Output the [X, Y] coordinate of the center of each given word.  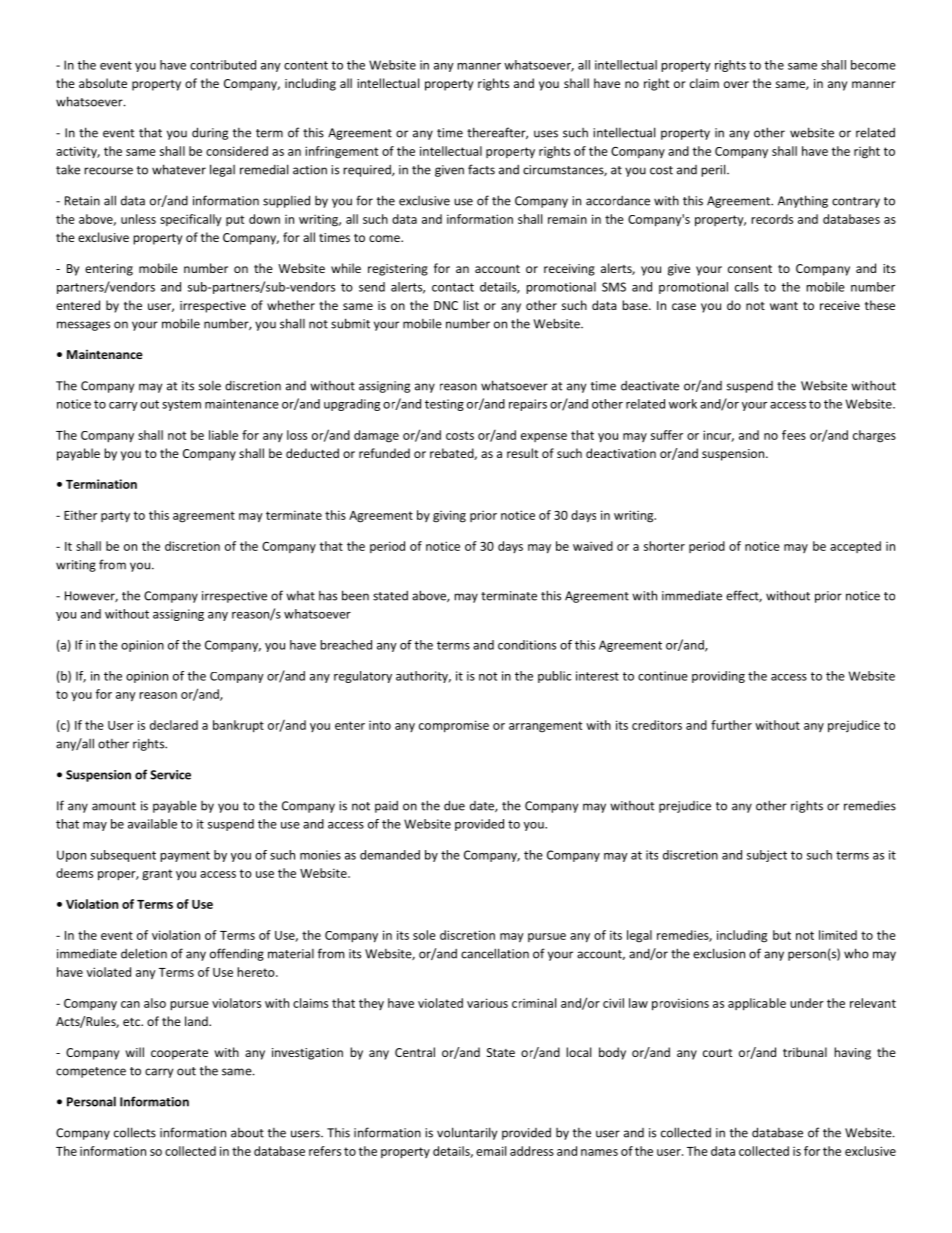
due [454, 805]
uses [546, 134]
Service [170, 775]
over [736, 84]
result [523, 453]
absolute [103, 83]
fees [794, 435]
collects [135, 1132]
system [181, 405]
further [731, 725]
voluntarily [467, 1133]
